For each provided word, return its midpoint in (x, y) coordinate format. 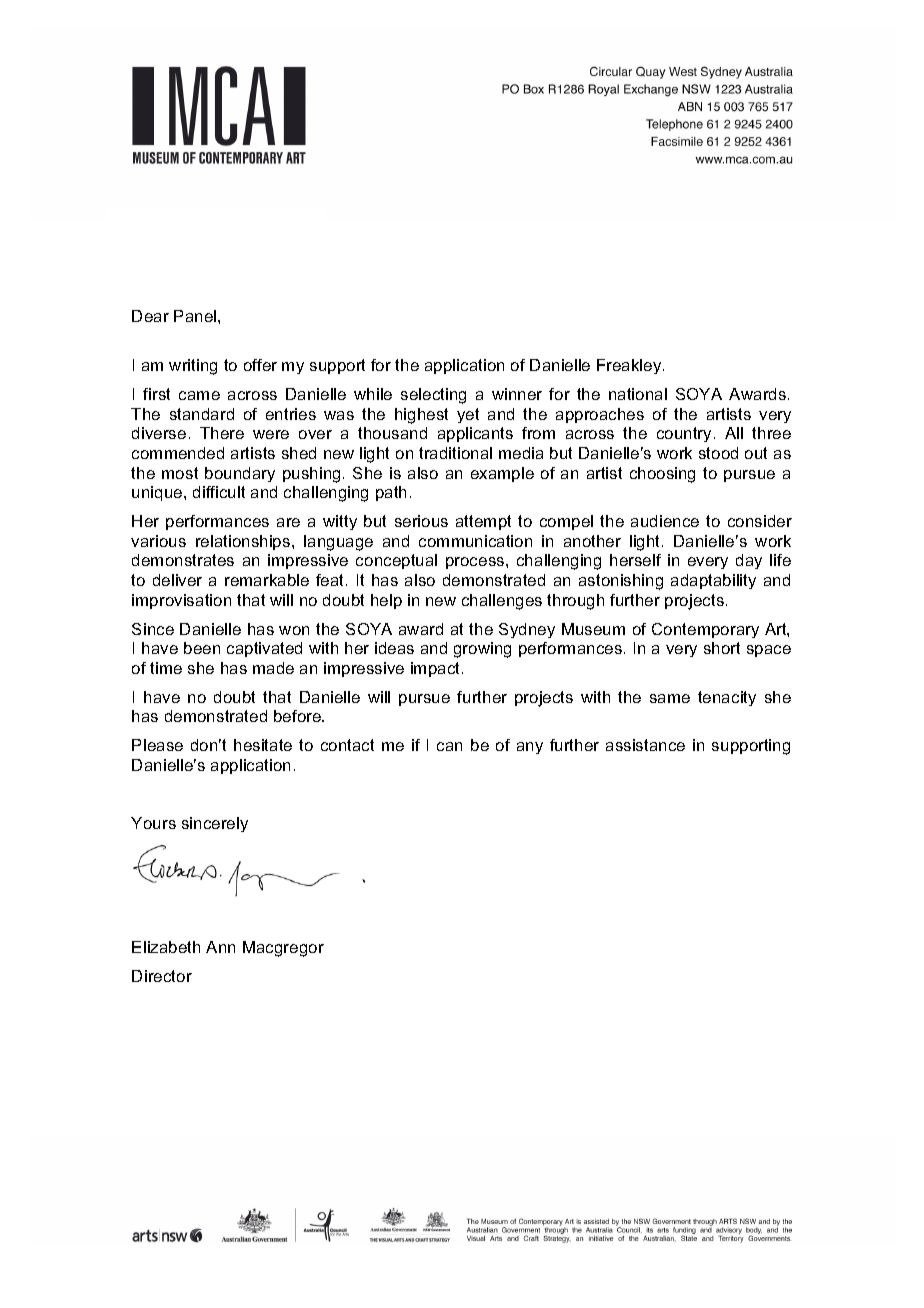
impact (437, 669)
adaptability (713, 581)
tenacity (727, 698)
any (530, 748)
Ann (220, 947)
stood (718, 453)
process (476, 563)
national (638, 394)
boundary (240, 474)
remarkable (267, 580)
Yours (153, 823)
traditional (455, 453)
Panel (196, 316)
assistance (645, 745)
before (298, 716)
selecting (433, 396)
